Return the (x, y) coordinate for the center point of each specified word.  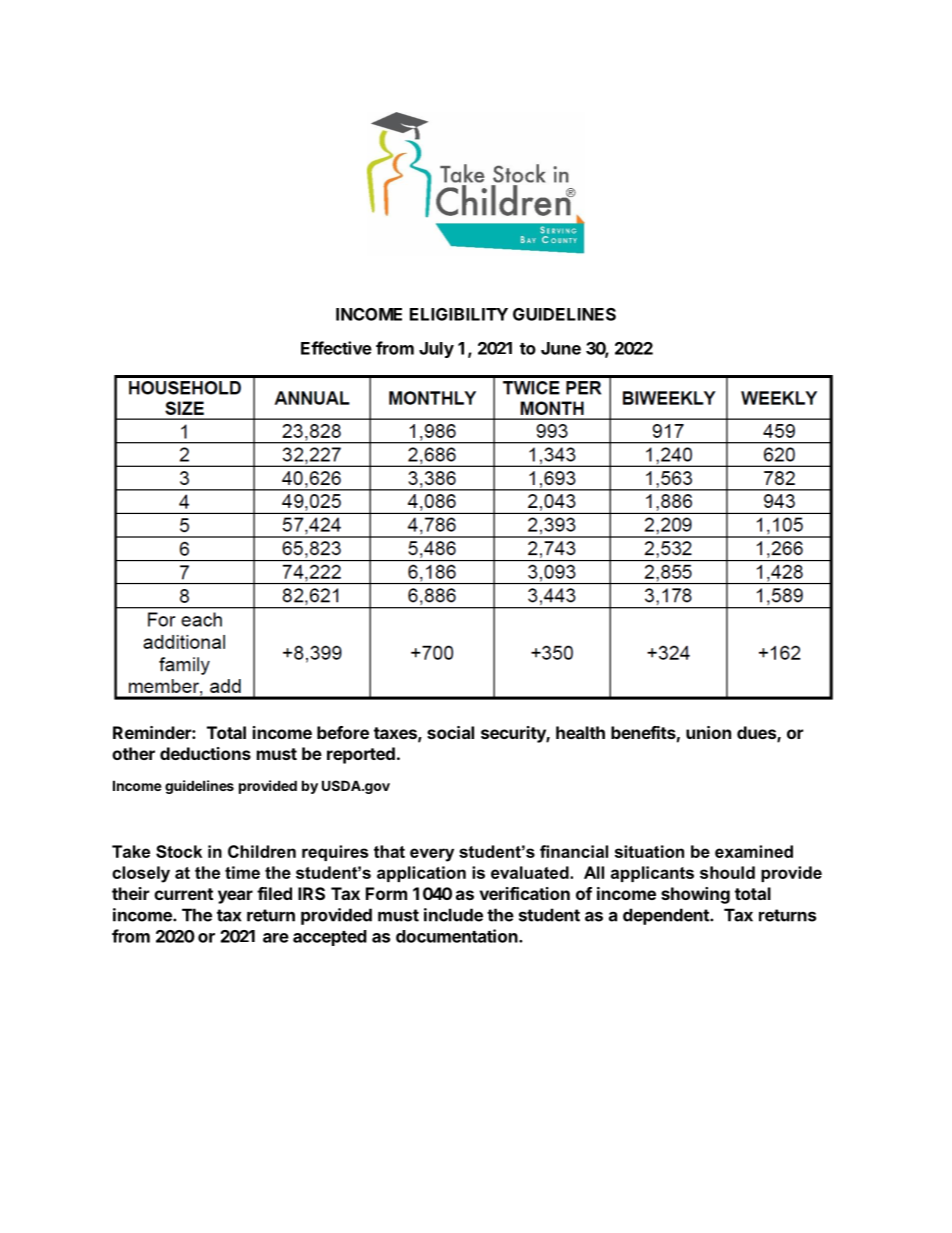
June (561, 348)
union (708, 732)
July (436, 350)
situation (649, 851)
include (453, 915)
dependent (667, 916)
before (343, 732)
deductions (205, 753)
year (235, 897)
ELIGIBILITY (459, 314)
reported (361, 755)
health (580, 732)
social (450, 732)
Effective (336, 348)
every (432, 855)
